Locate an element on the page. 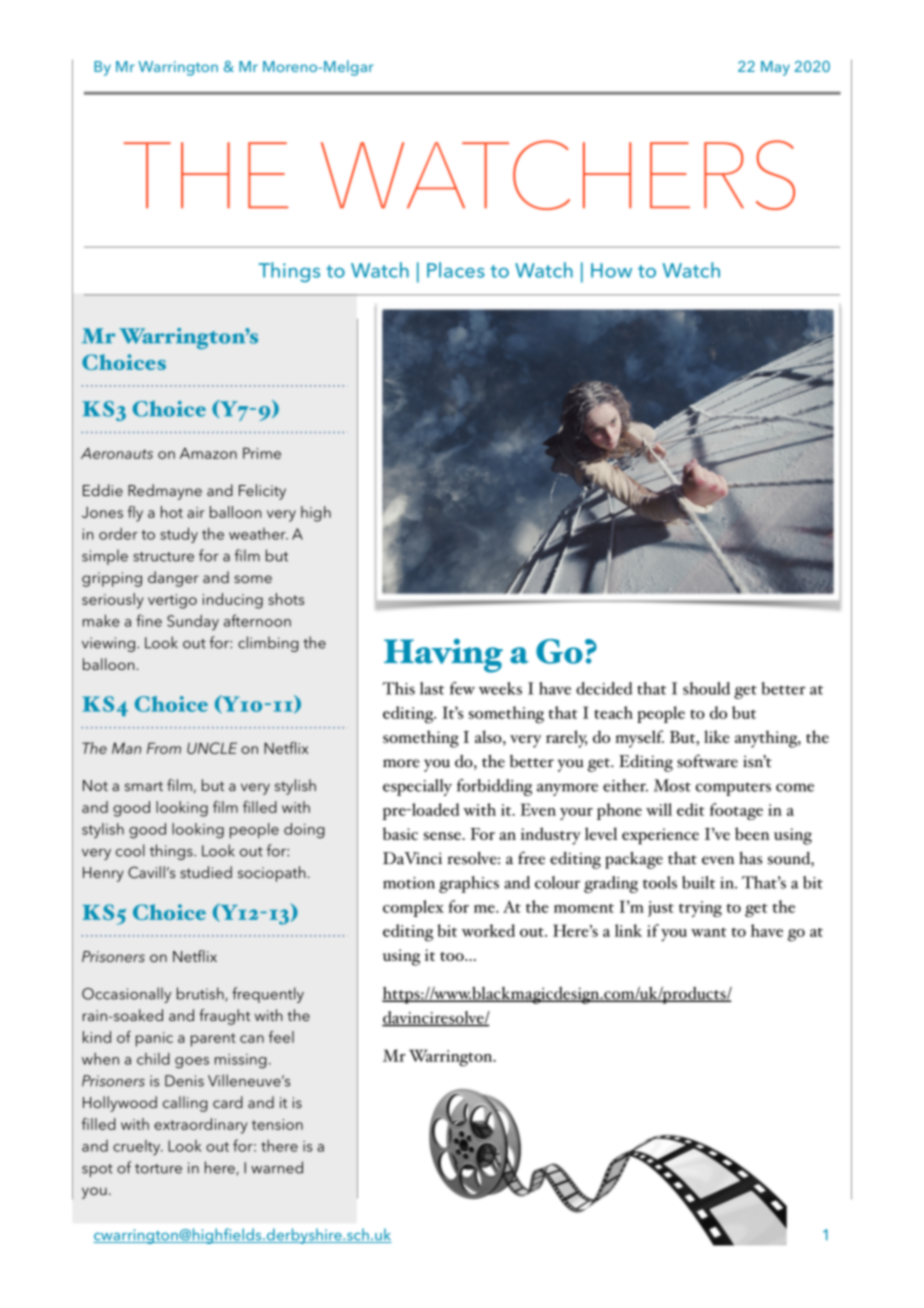  How is located at coordinates (611, 270).
